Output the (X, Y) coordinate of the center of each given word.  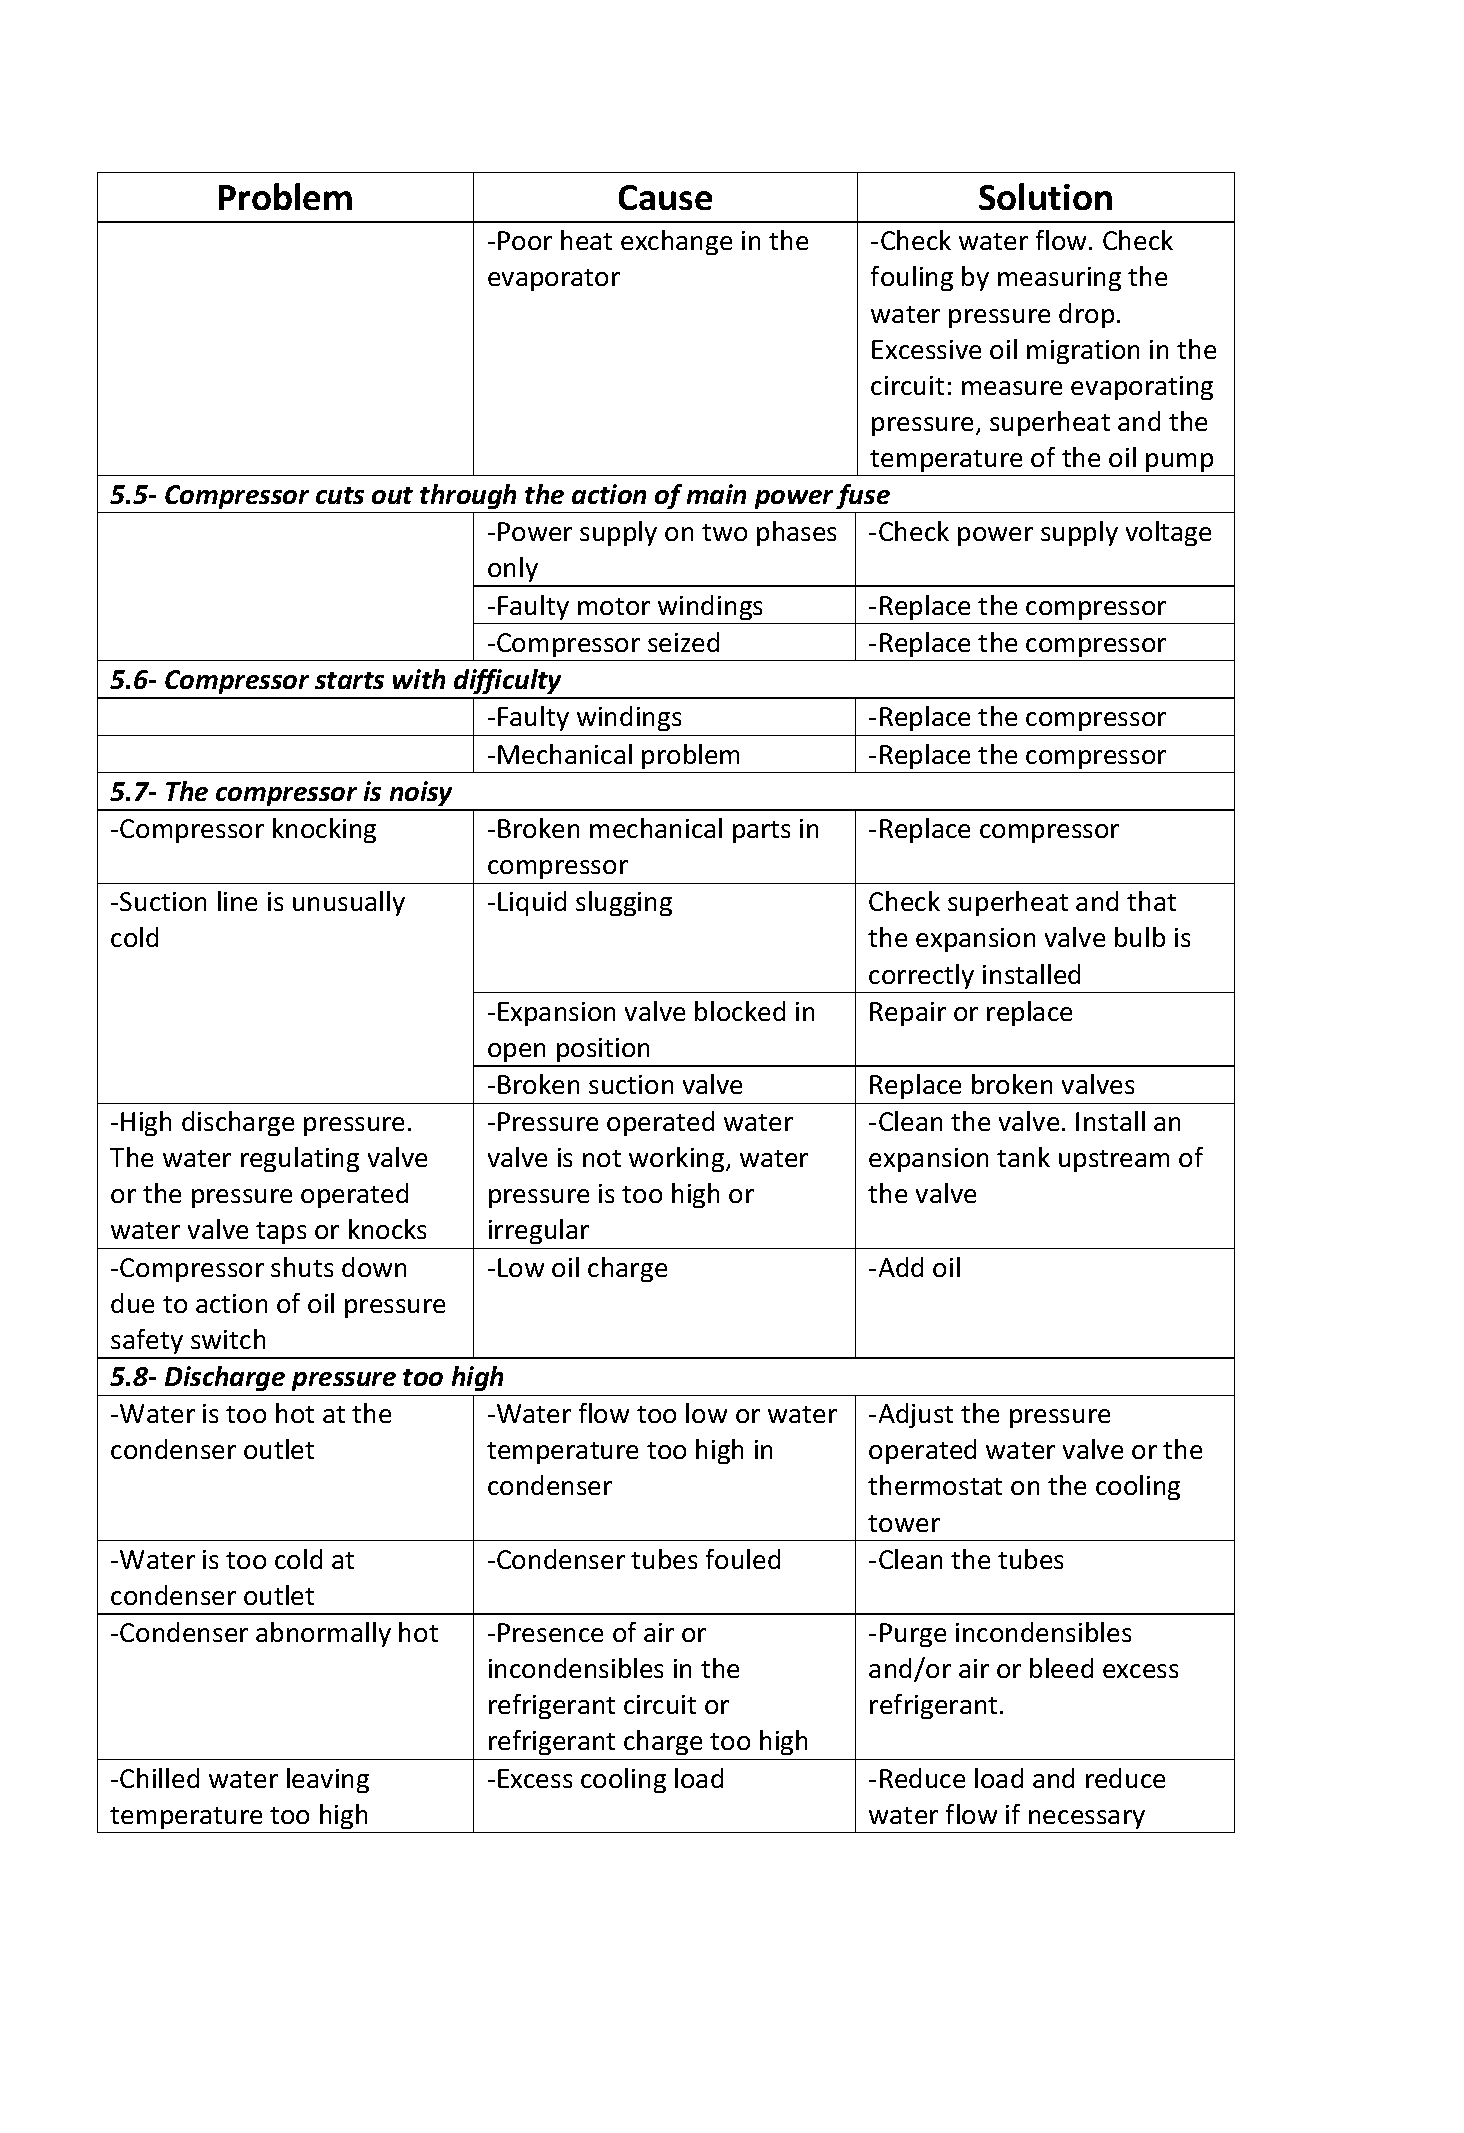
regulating (300, 1159)
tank (1023, 1157)
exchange (676, 242)
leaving (328, 1780)
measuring (1059, 279)
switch (228, 1339)
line (237, 901)
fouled (743, 1559)
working (678, 1159)
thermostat (935, 1485)
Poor (525, 240)
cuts (340, 495)
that (1151, 901)
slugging (624, 903)
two (724, 532)
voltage (1168, 533)
